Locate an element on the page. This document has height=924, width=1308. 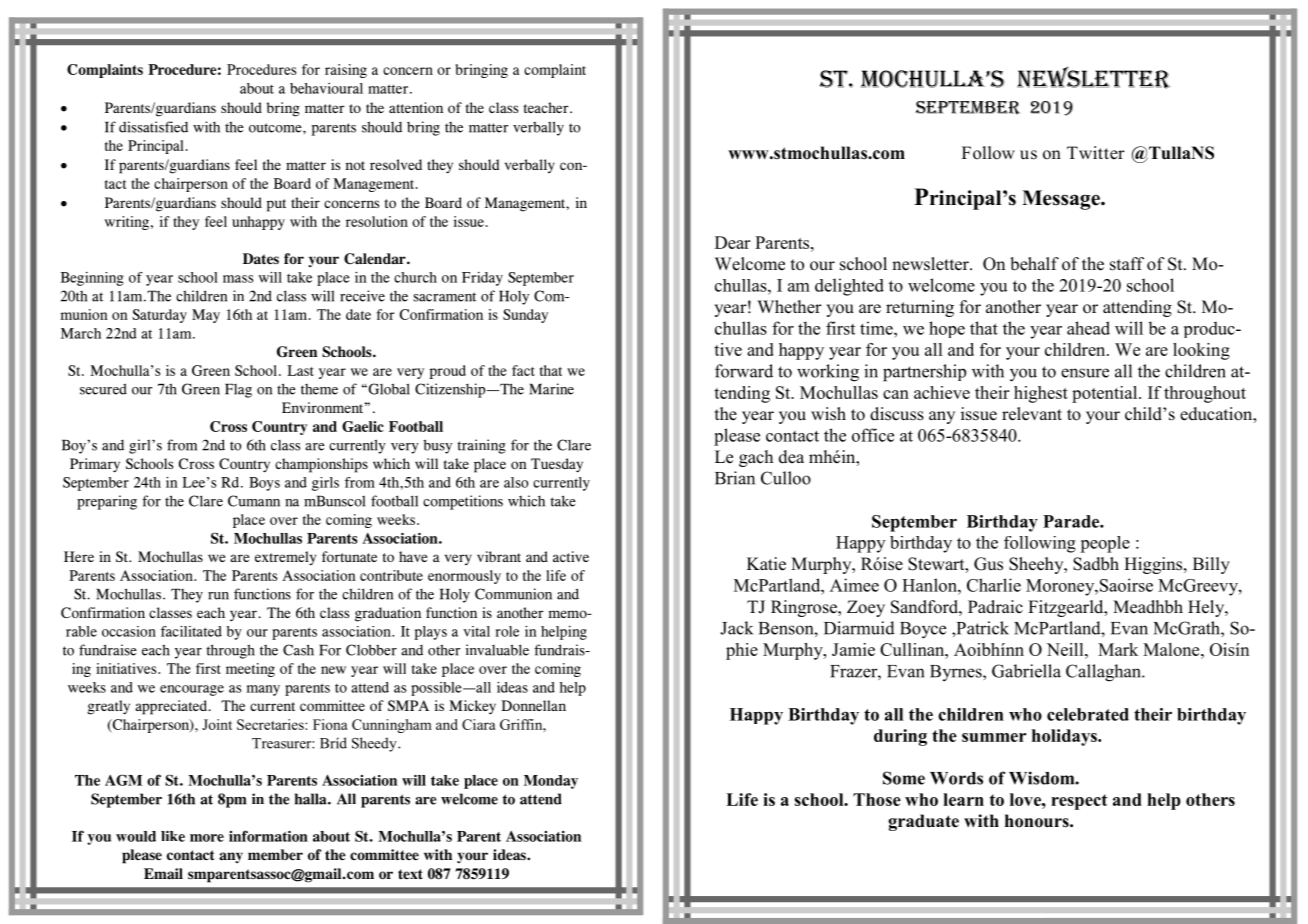
dissatisfied is located at coordinates (153, 127).
